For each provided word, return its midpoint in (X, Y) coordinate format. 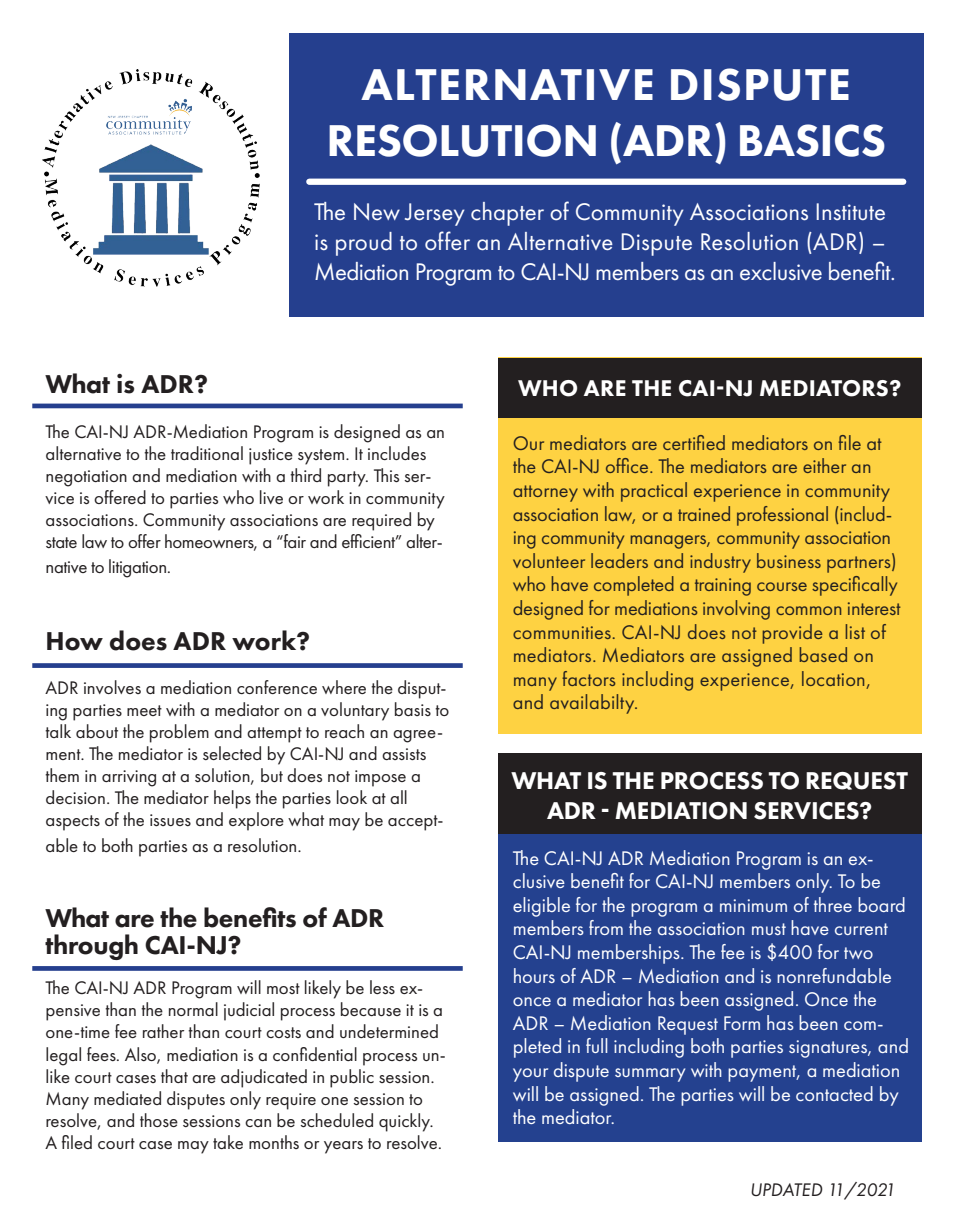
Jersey (435, 214)
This (386, 475)
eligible (541, 907)
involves (112, 687)
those (159, 1120)
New (377, 211)
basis (413, 709)
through (91, 947)
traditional (207, 453)
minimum (753, 905)
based (823, 654)
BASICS (812, 140)
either (824, 465)
